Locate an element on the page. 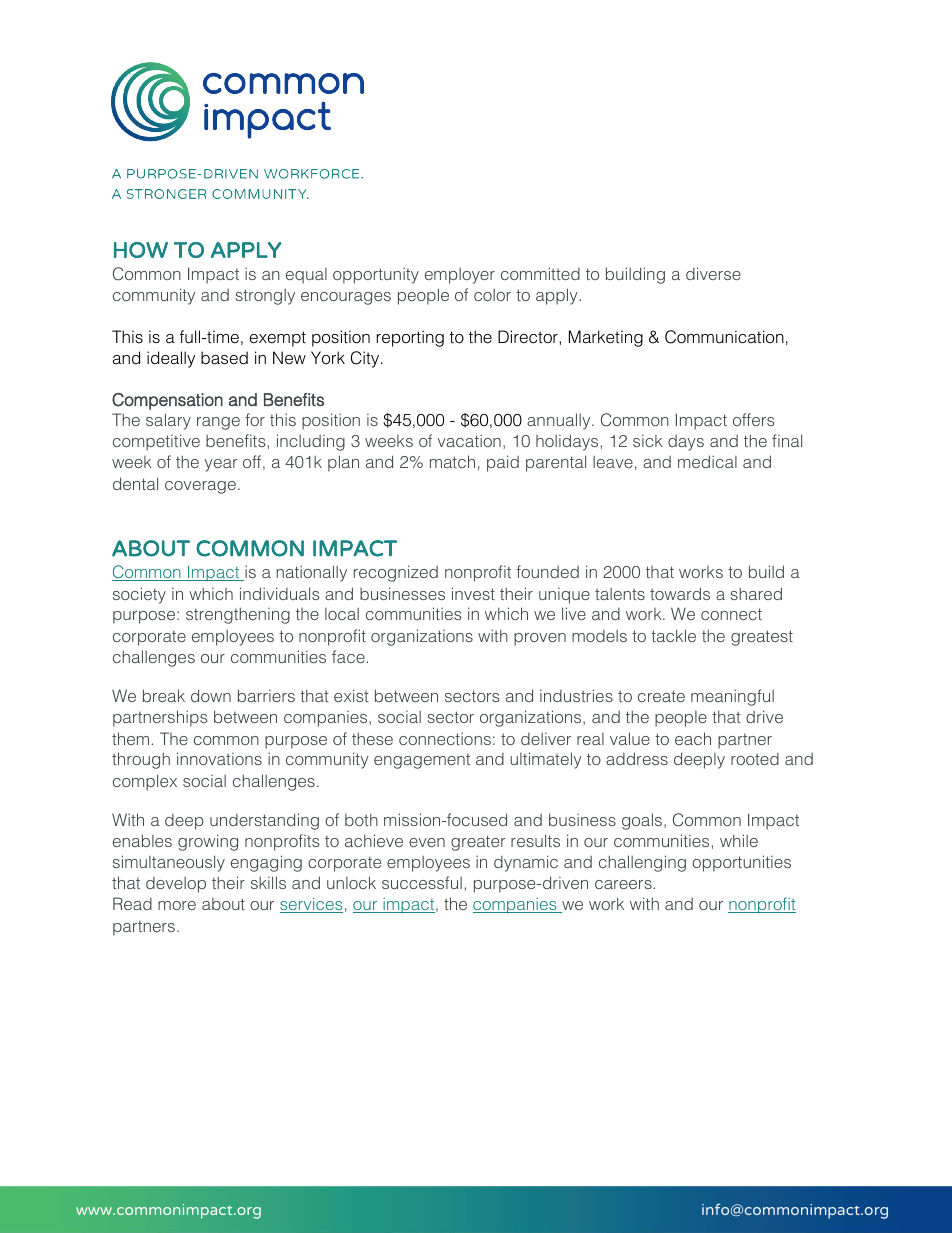 This document has width=952, height=1233. employer is located at coordinates (460, 276).
